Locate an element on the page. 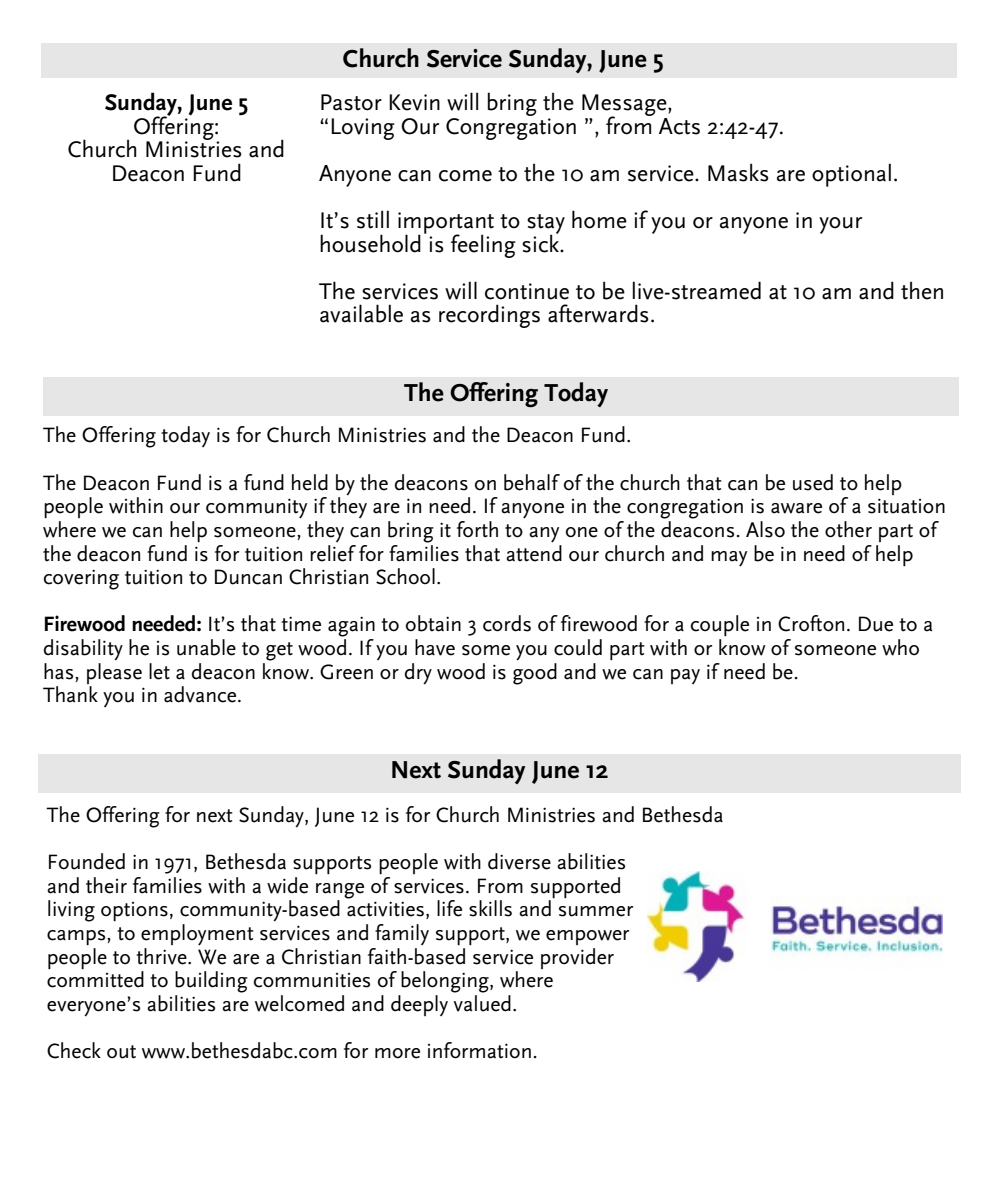 The image size is (991, 1204). attend is located at coordinates (534, 552).
